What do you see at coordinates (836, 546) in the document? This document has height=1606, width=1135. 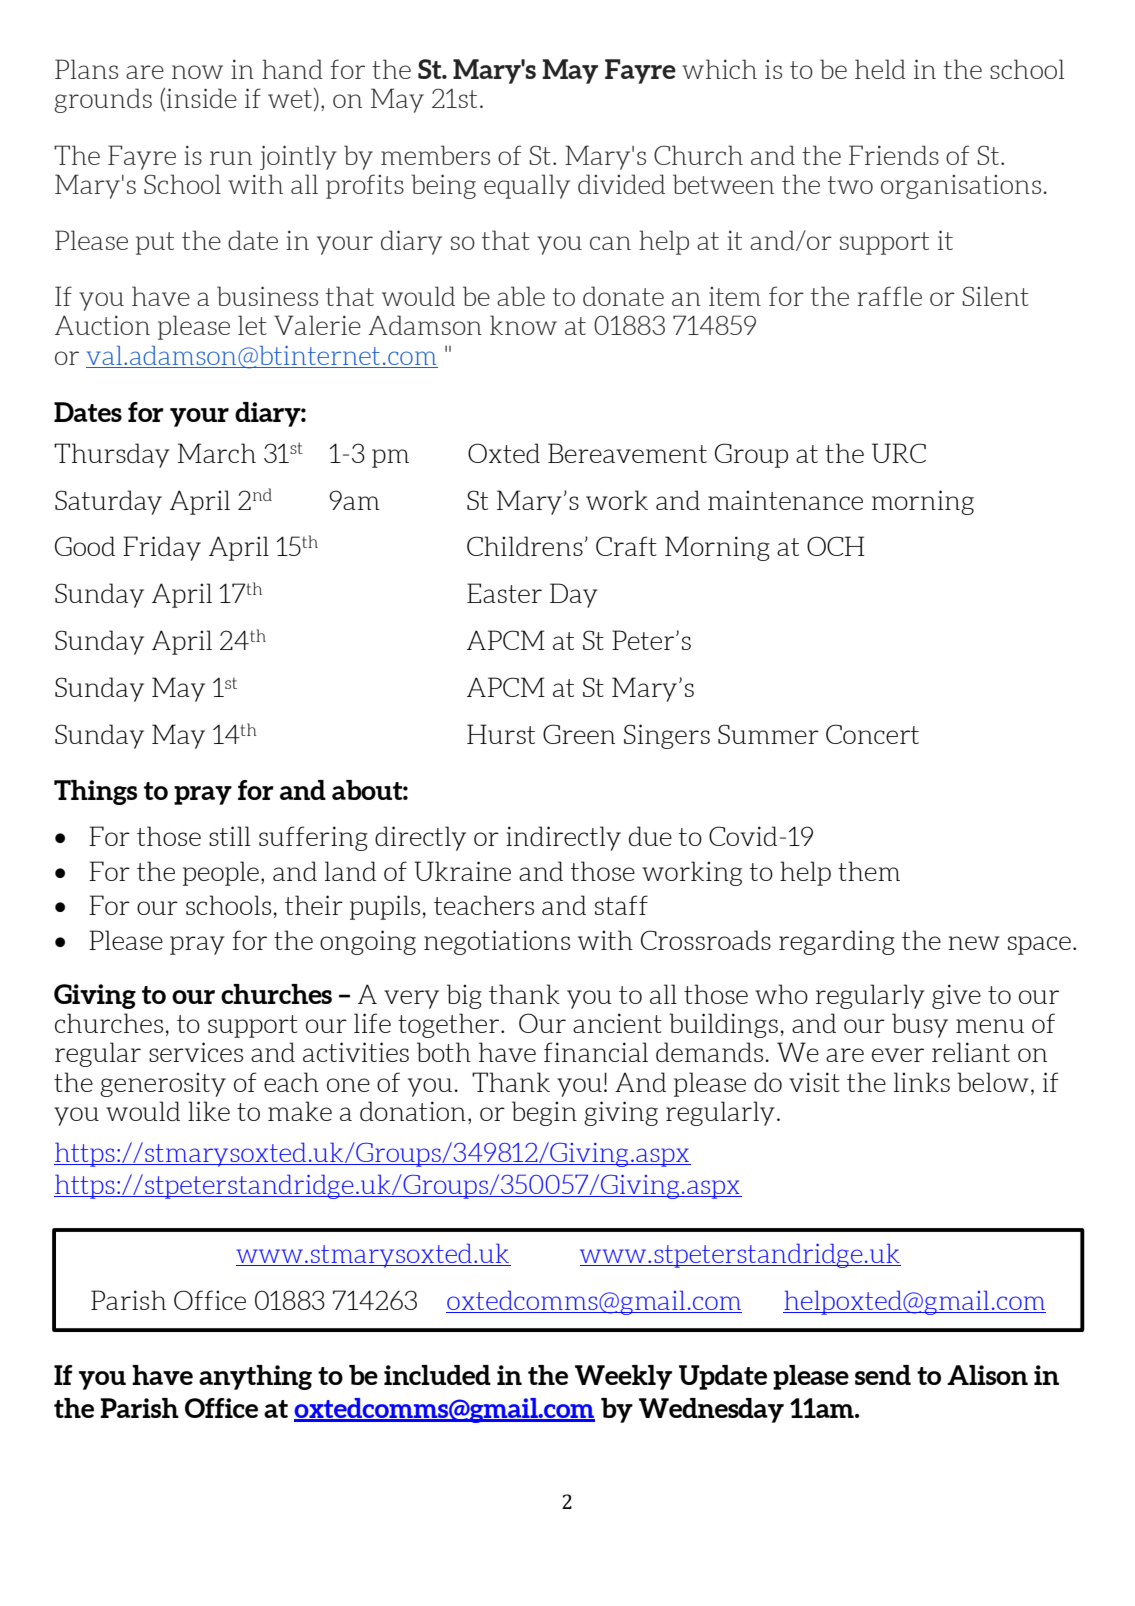 I see `OCH` at bounding box center [836, 546].
